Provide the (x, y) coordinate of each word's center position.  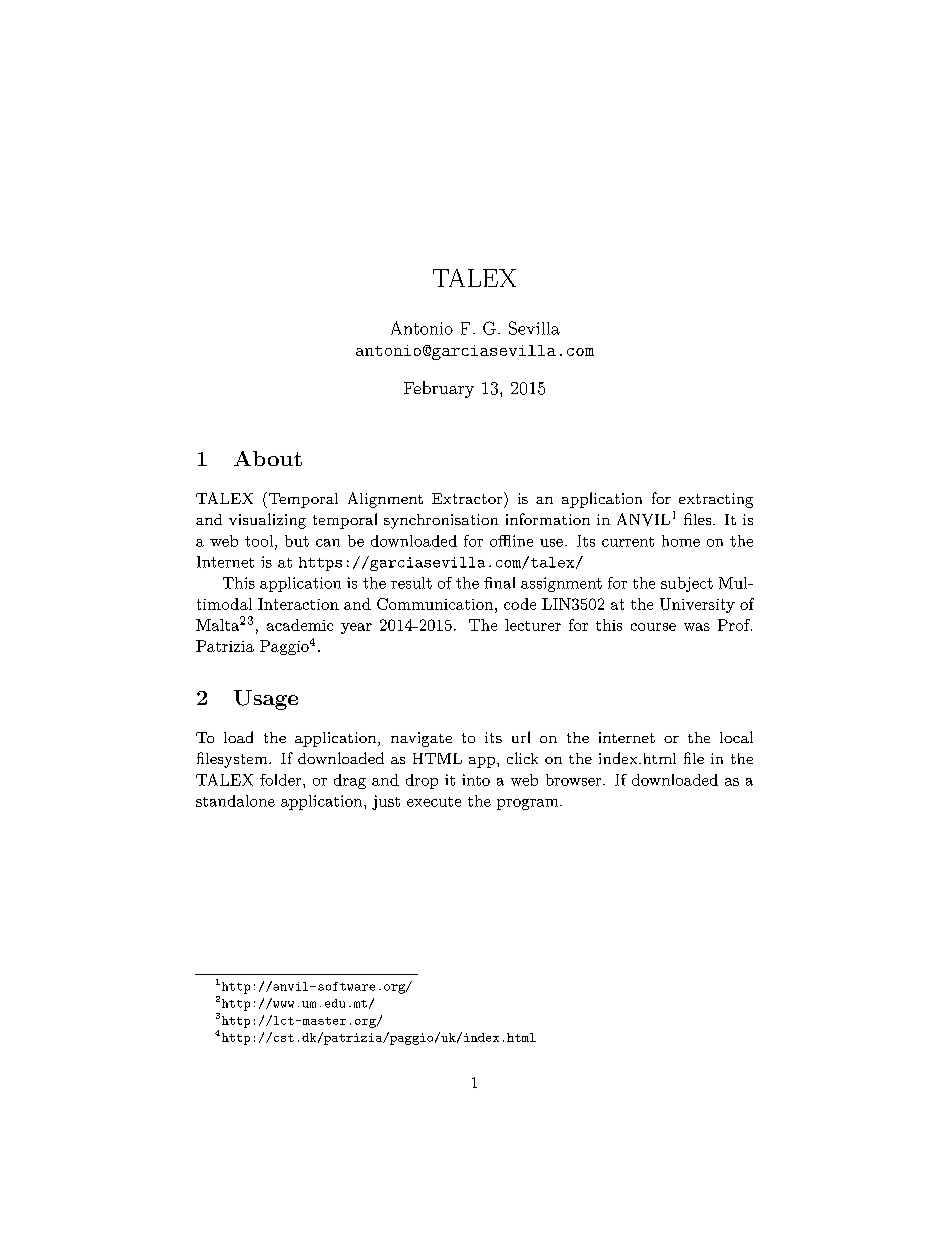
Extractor (468, 498)
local (736, 737)
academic (300, 625)
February (439, 389)
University (697, 605)
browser (575, 780)
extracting (716, 500)
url (521, 737)
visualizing (267, 521)
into (476, 780)
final (499, 583)
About (268, 458)
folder (282, 780)
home (681, 541)
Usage (266, 700)
